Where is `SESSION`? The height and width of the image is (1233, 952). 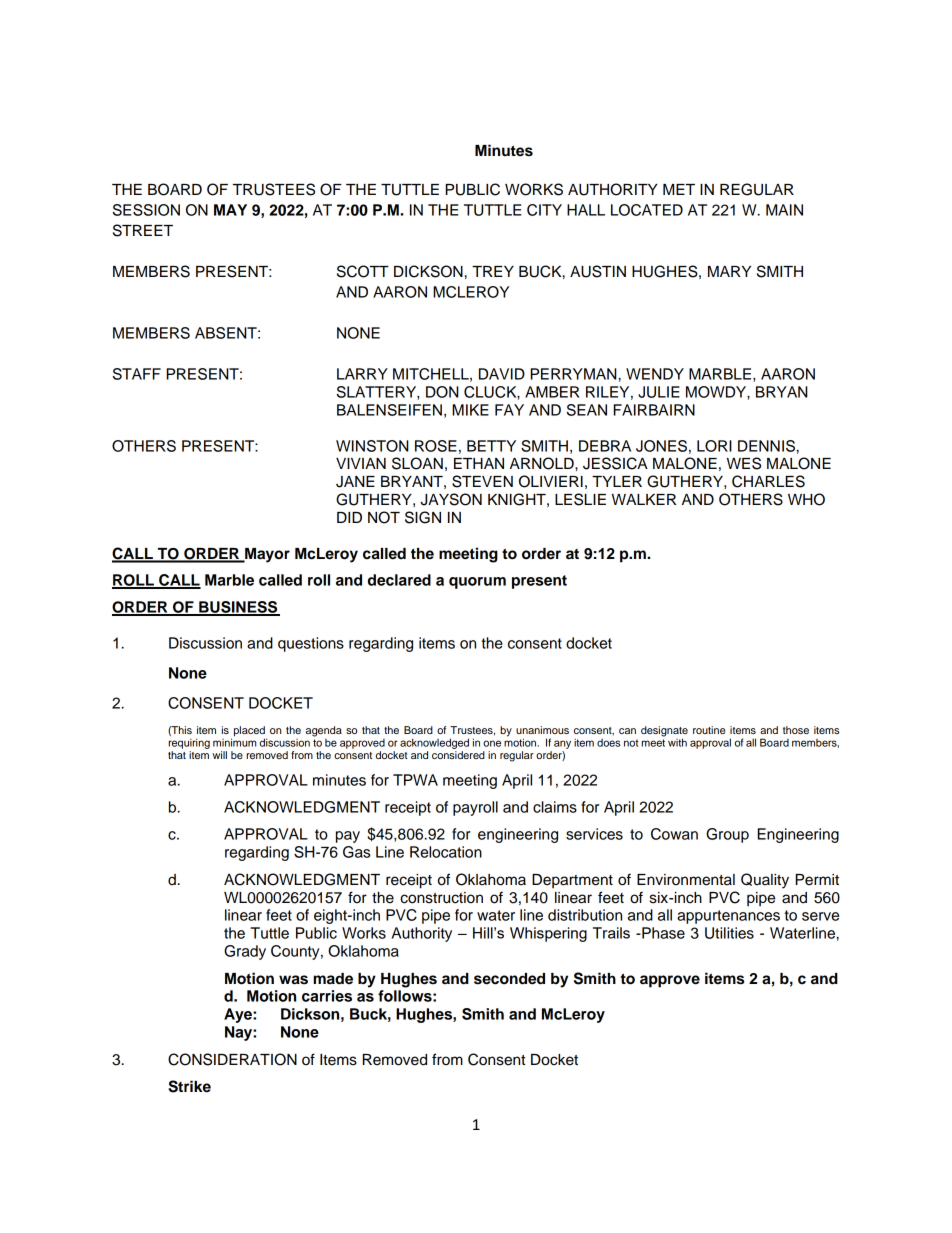
SESSION is located at coordinates (146, 210).
